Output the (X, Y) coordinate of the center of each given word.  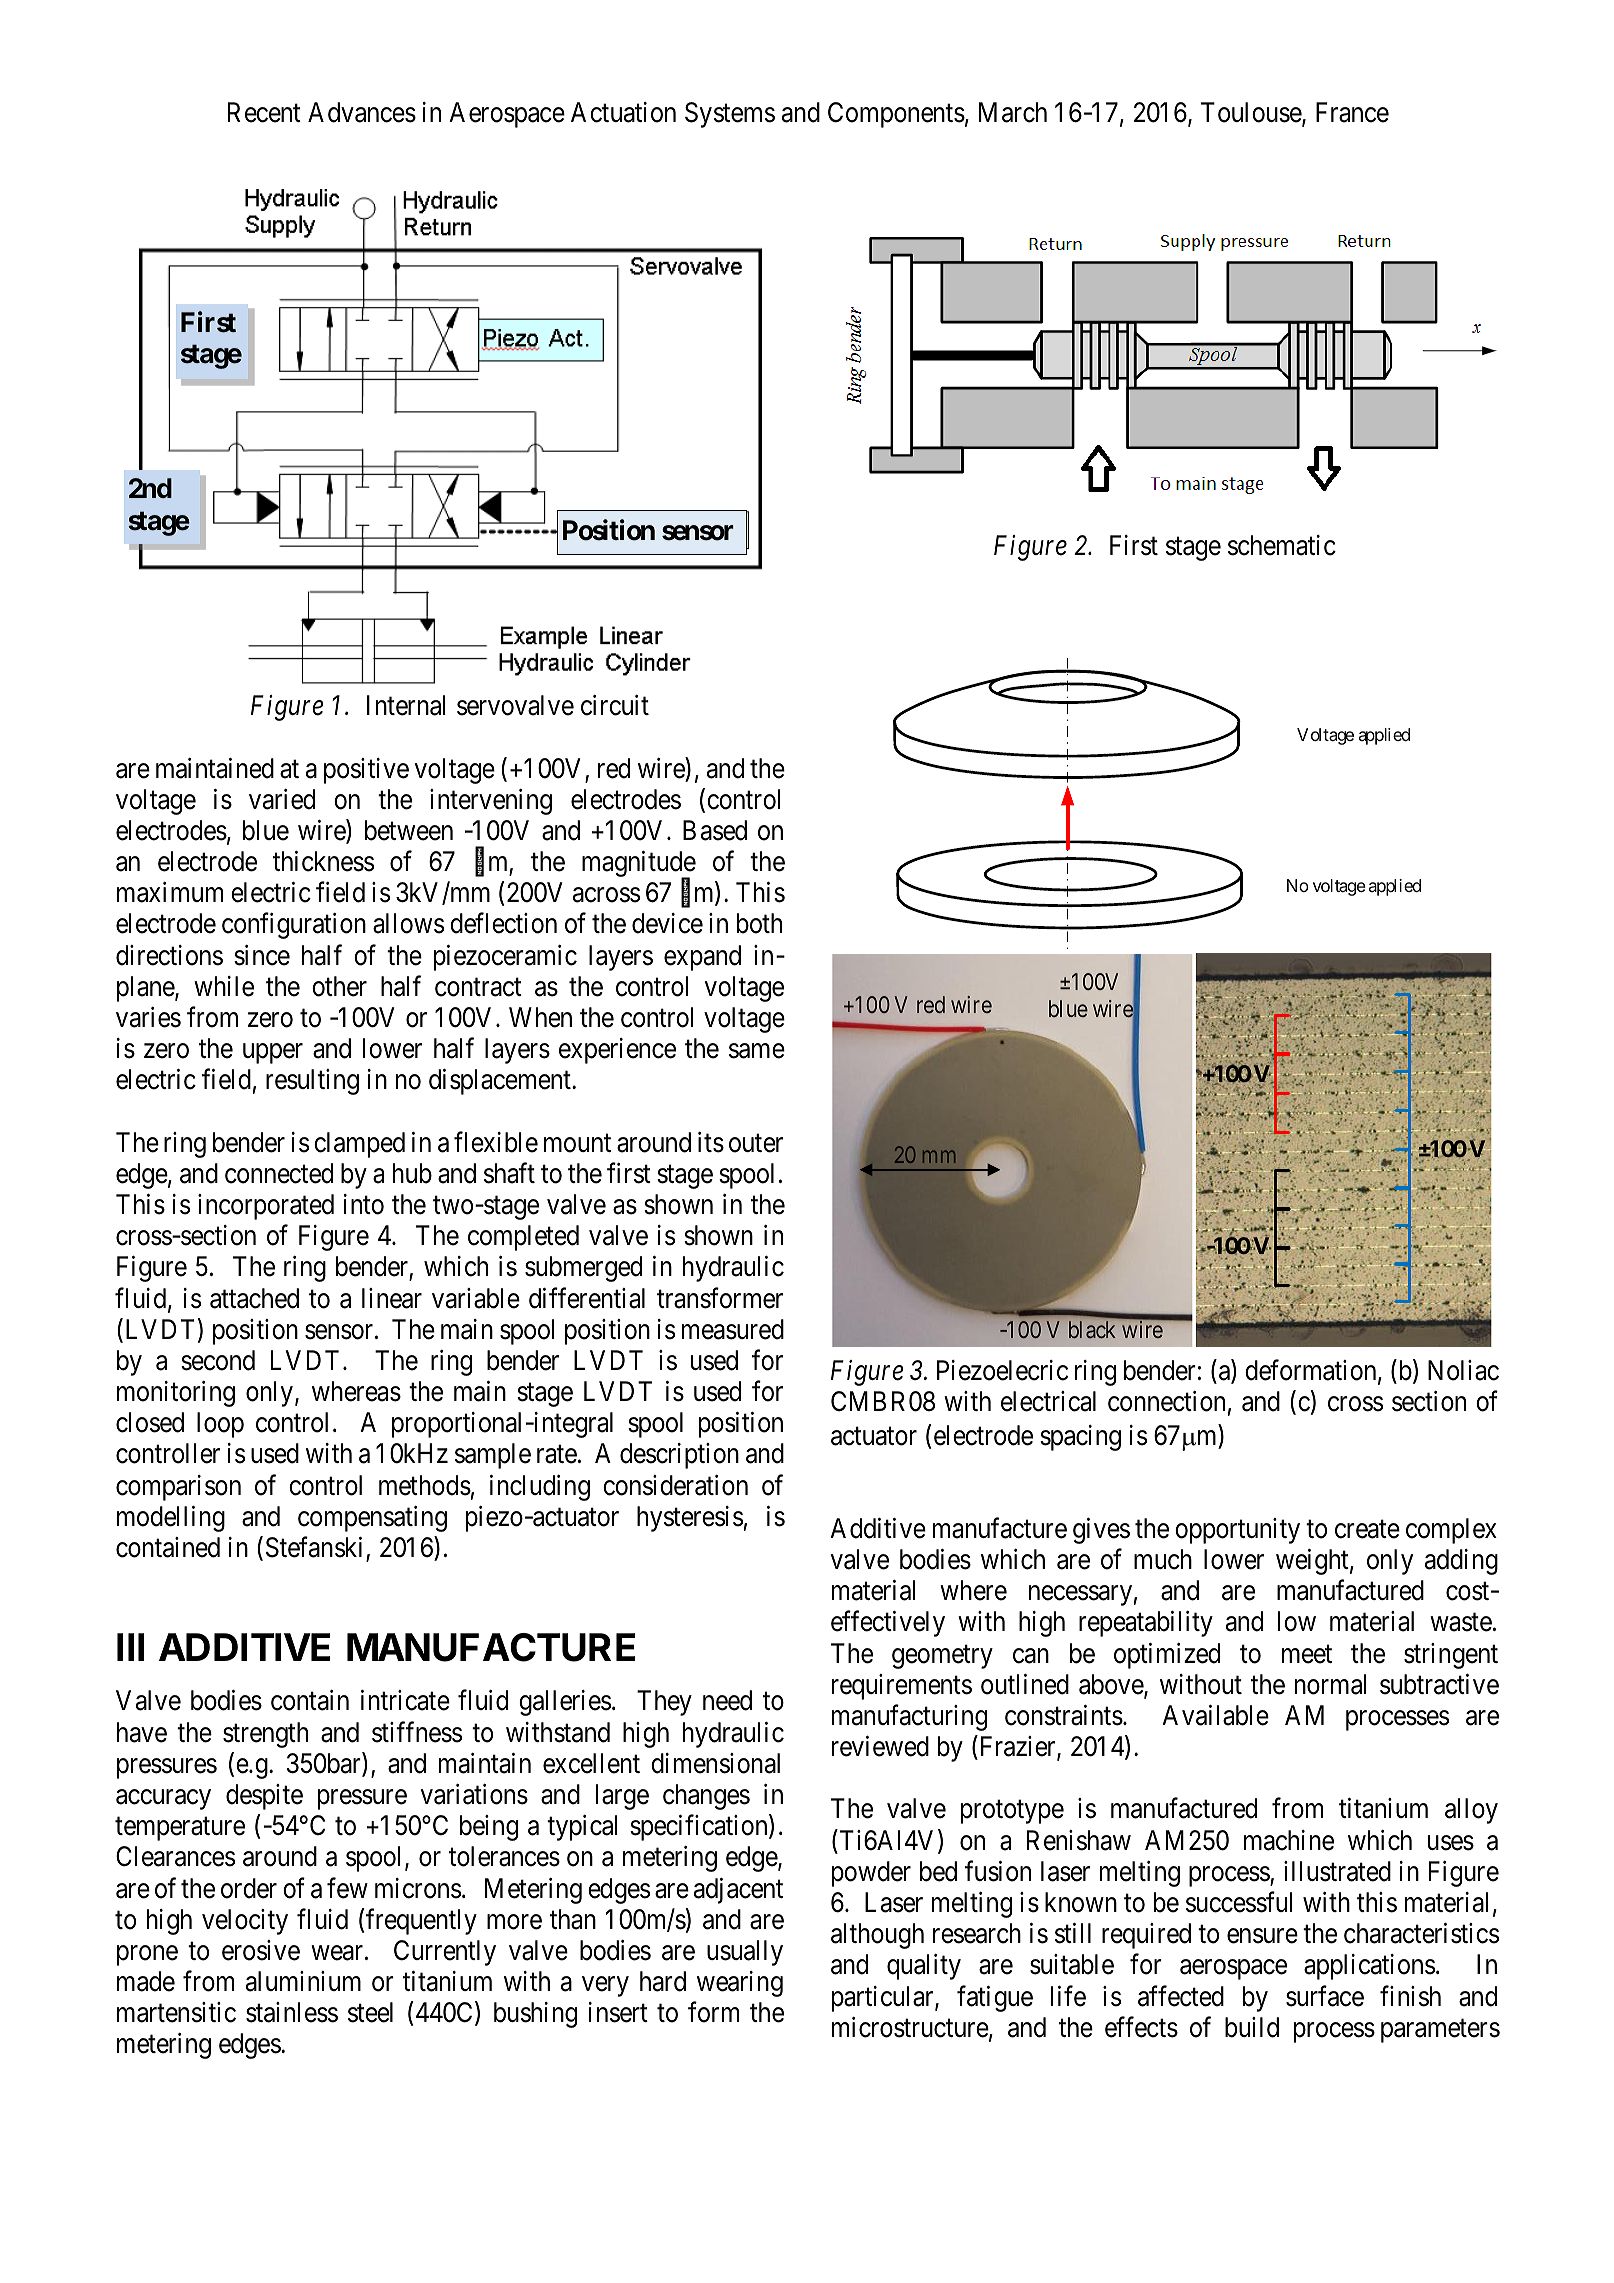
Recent (264, 112)
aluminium (303, 1981)
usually (745, 1953)
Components (896, 115)
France (1352, 112)
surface (1325, 1996)
